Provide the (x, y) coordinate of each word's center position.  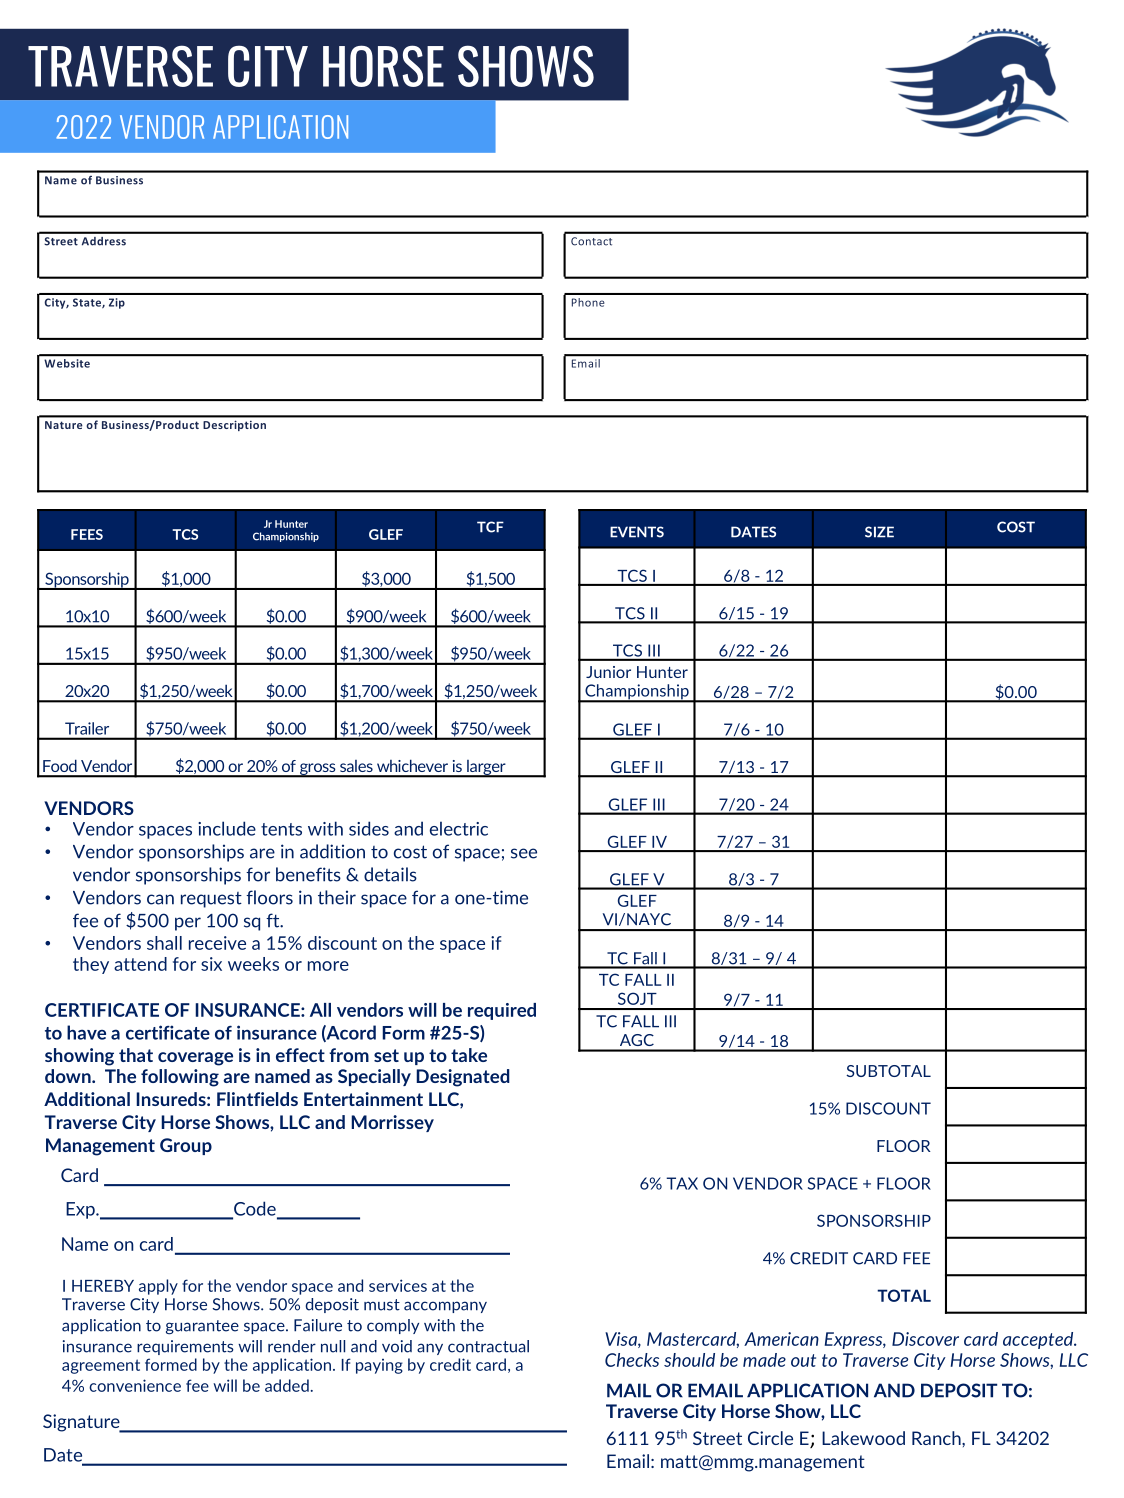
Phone (588, 302)
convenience (135, 1385)
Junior (608, 672)
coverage (195, 1059)
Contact (591, 241)
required (502, 1011)
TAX (682, 1183)
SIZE (879, 532)
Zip (117, 303)
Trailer (87, 728)
